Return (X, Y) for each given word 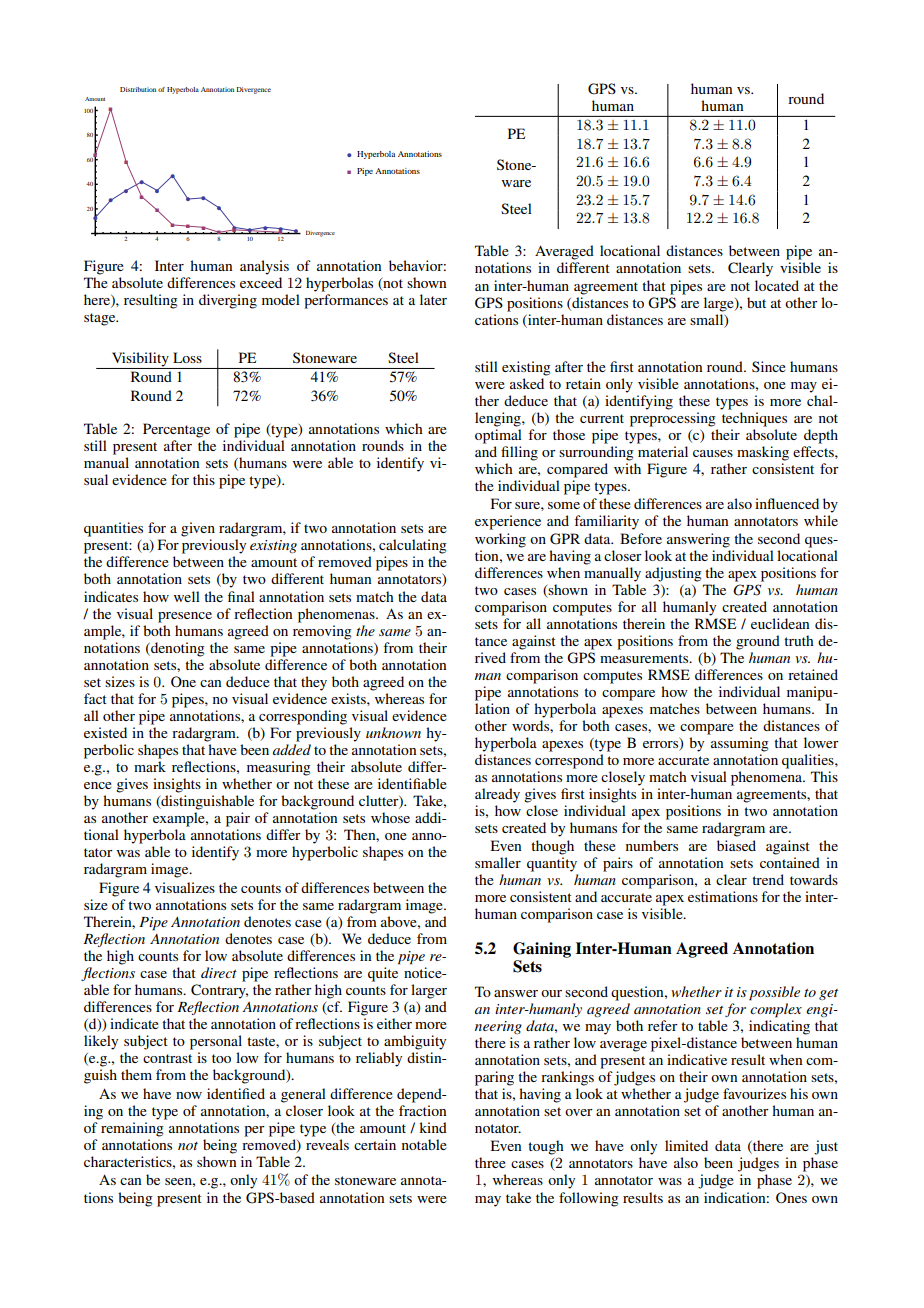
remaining (132, 1129)
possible (774, 993)
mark (150, 766)
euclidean (780, 623)
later (433, 299)
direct (219, 972)
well (187, 596)
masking (763, 453)
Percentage (176, 430)
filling (519, 453)
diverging (228, 301)
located (777, 285)
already (497, 795)
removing (322, 632)
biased (736, 845)
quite (383, 974)
